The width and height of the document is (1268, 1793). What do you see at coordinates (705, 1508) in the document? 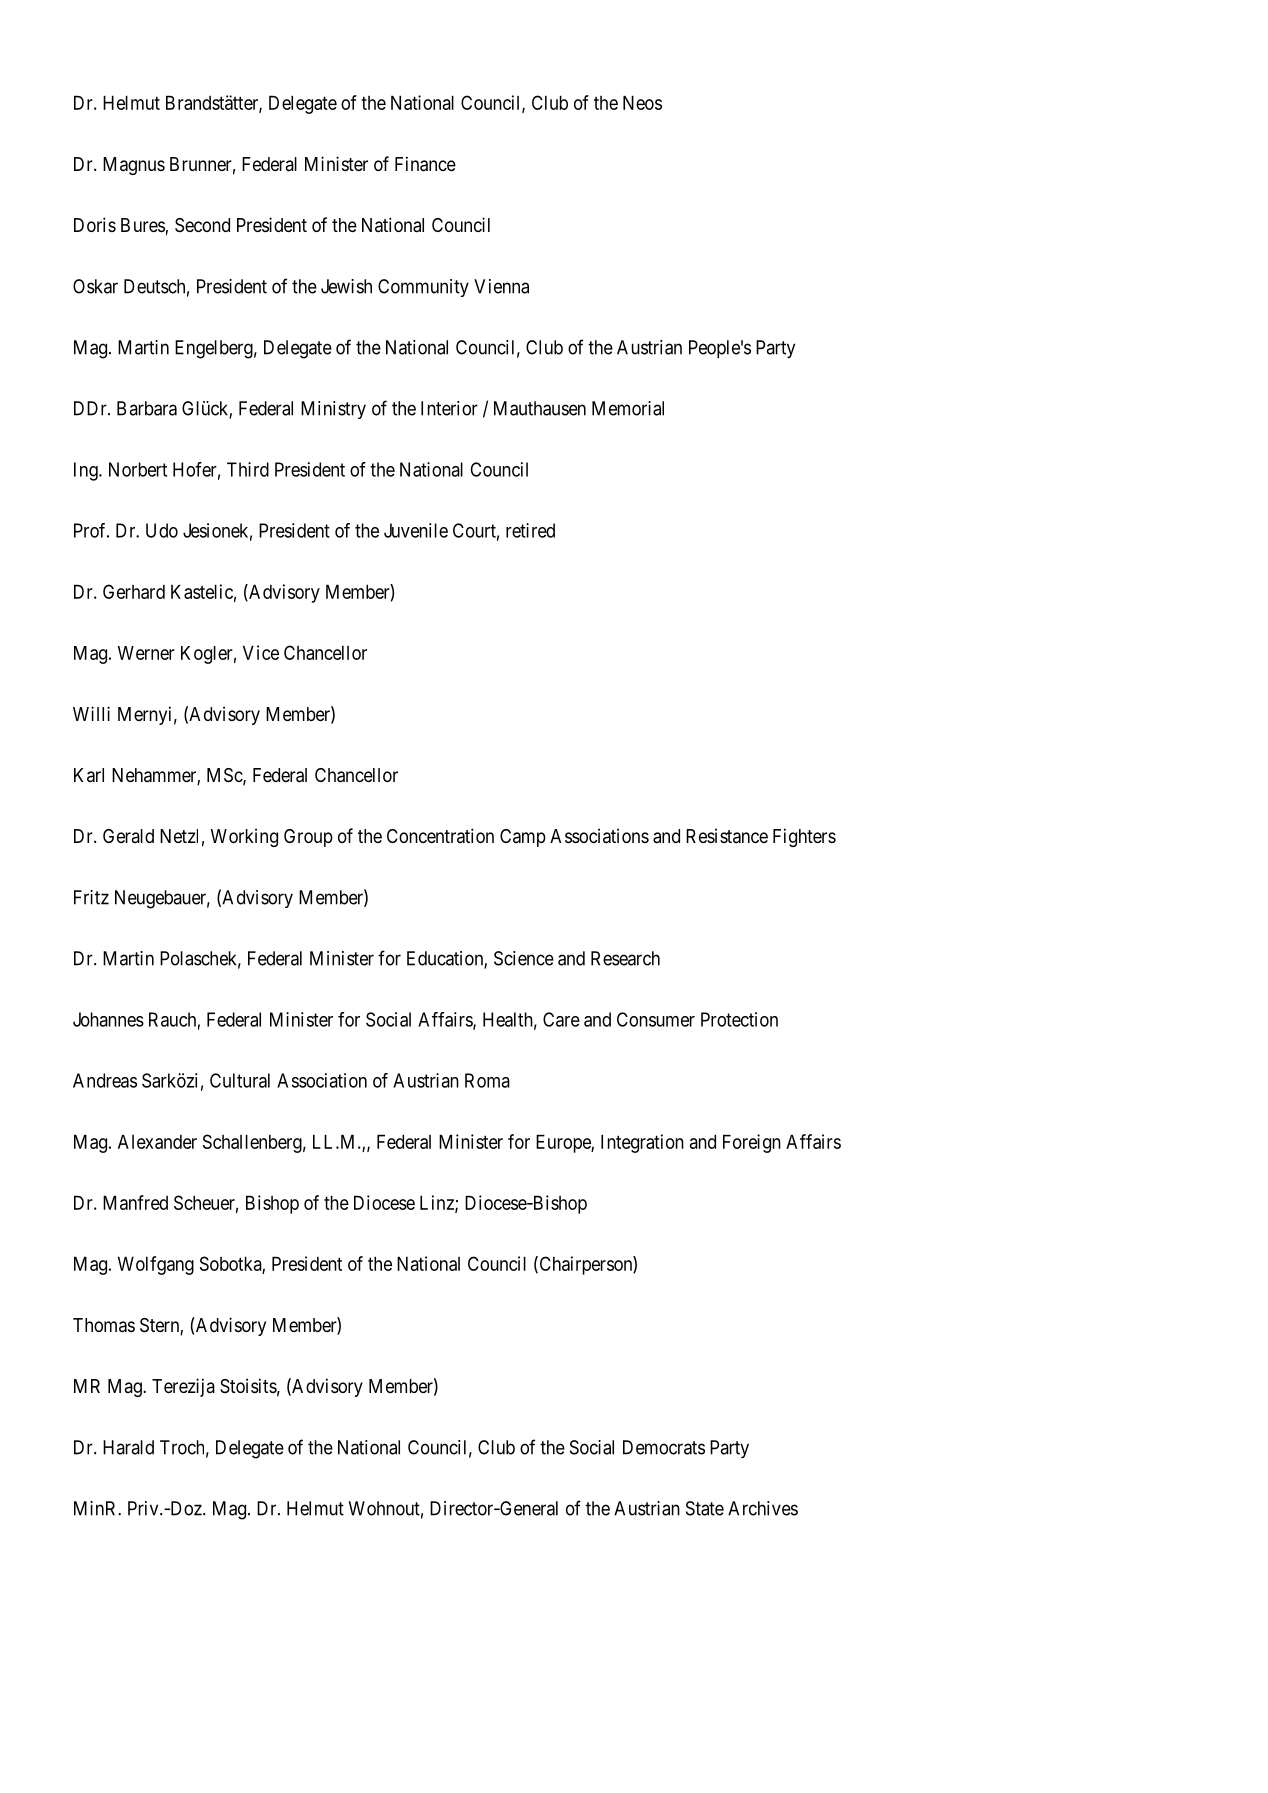
I see `State` at bounding box center [705, 1508].
